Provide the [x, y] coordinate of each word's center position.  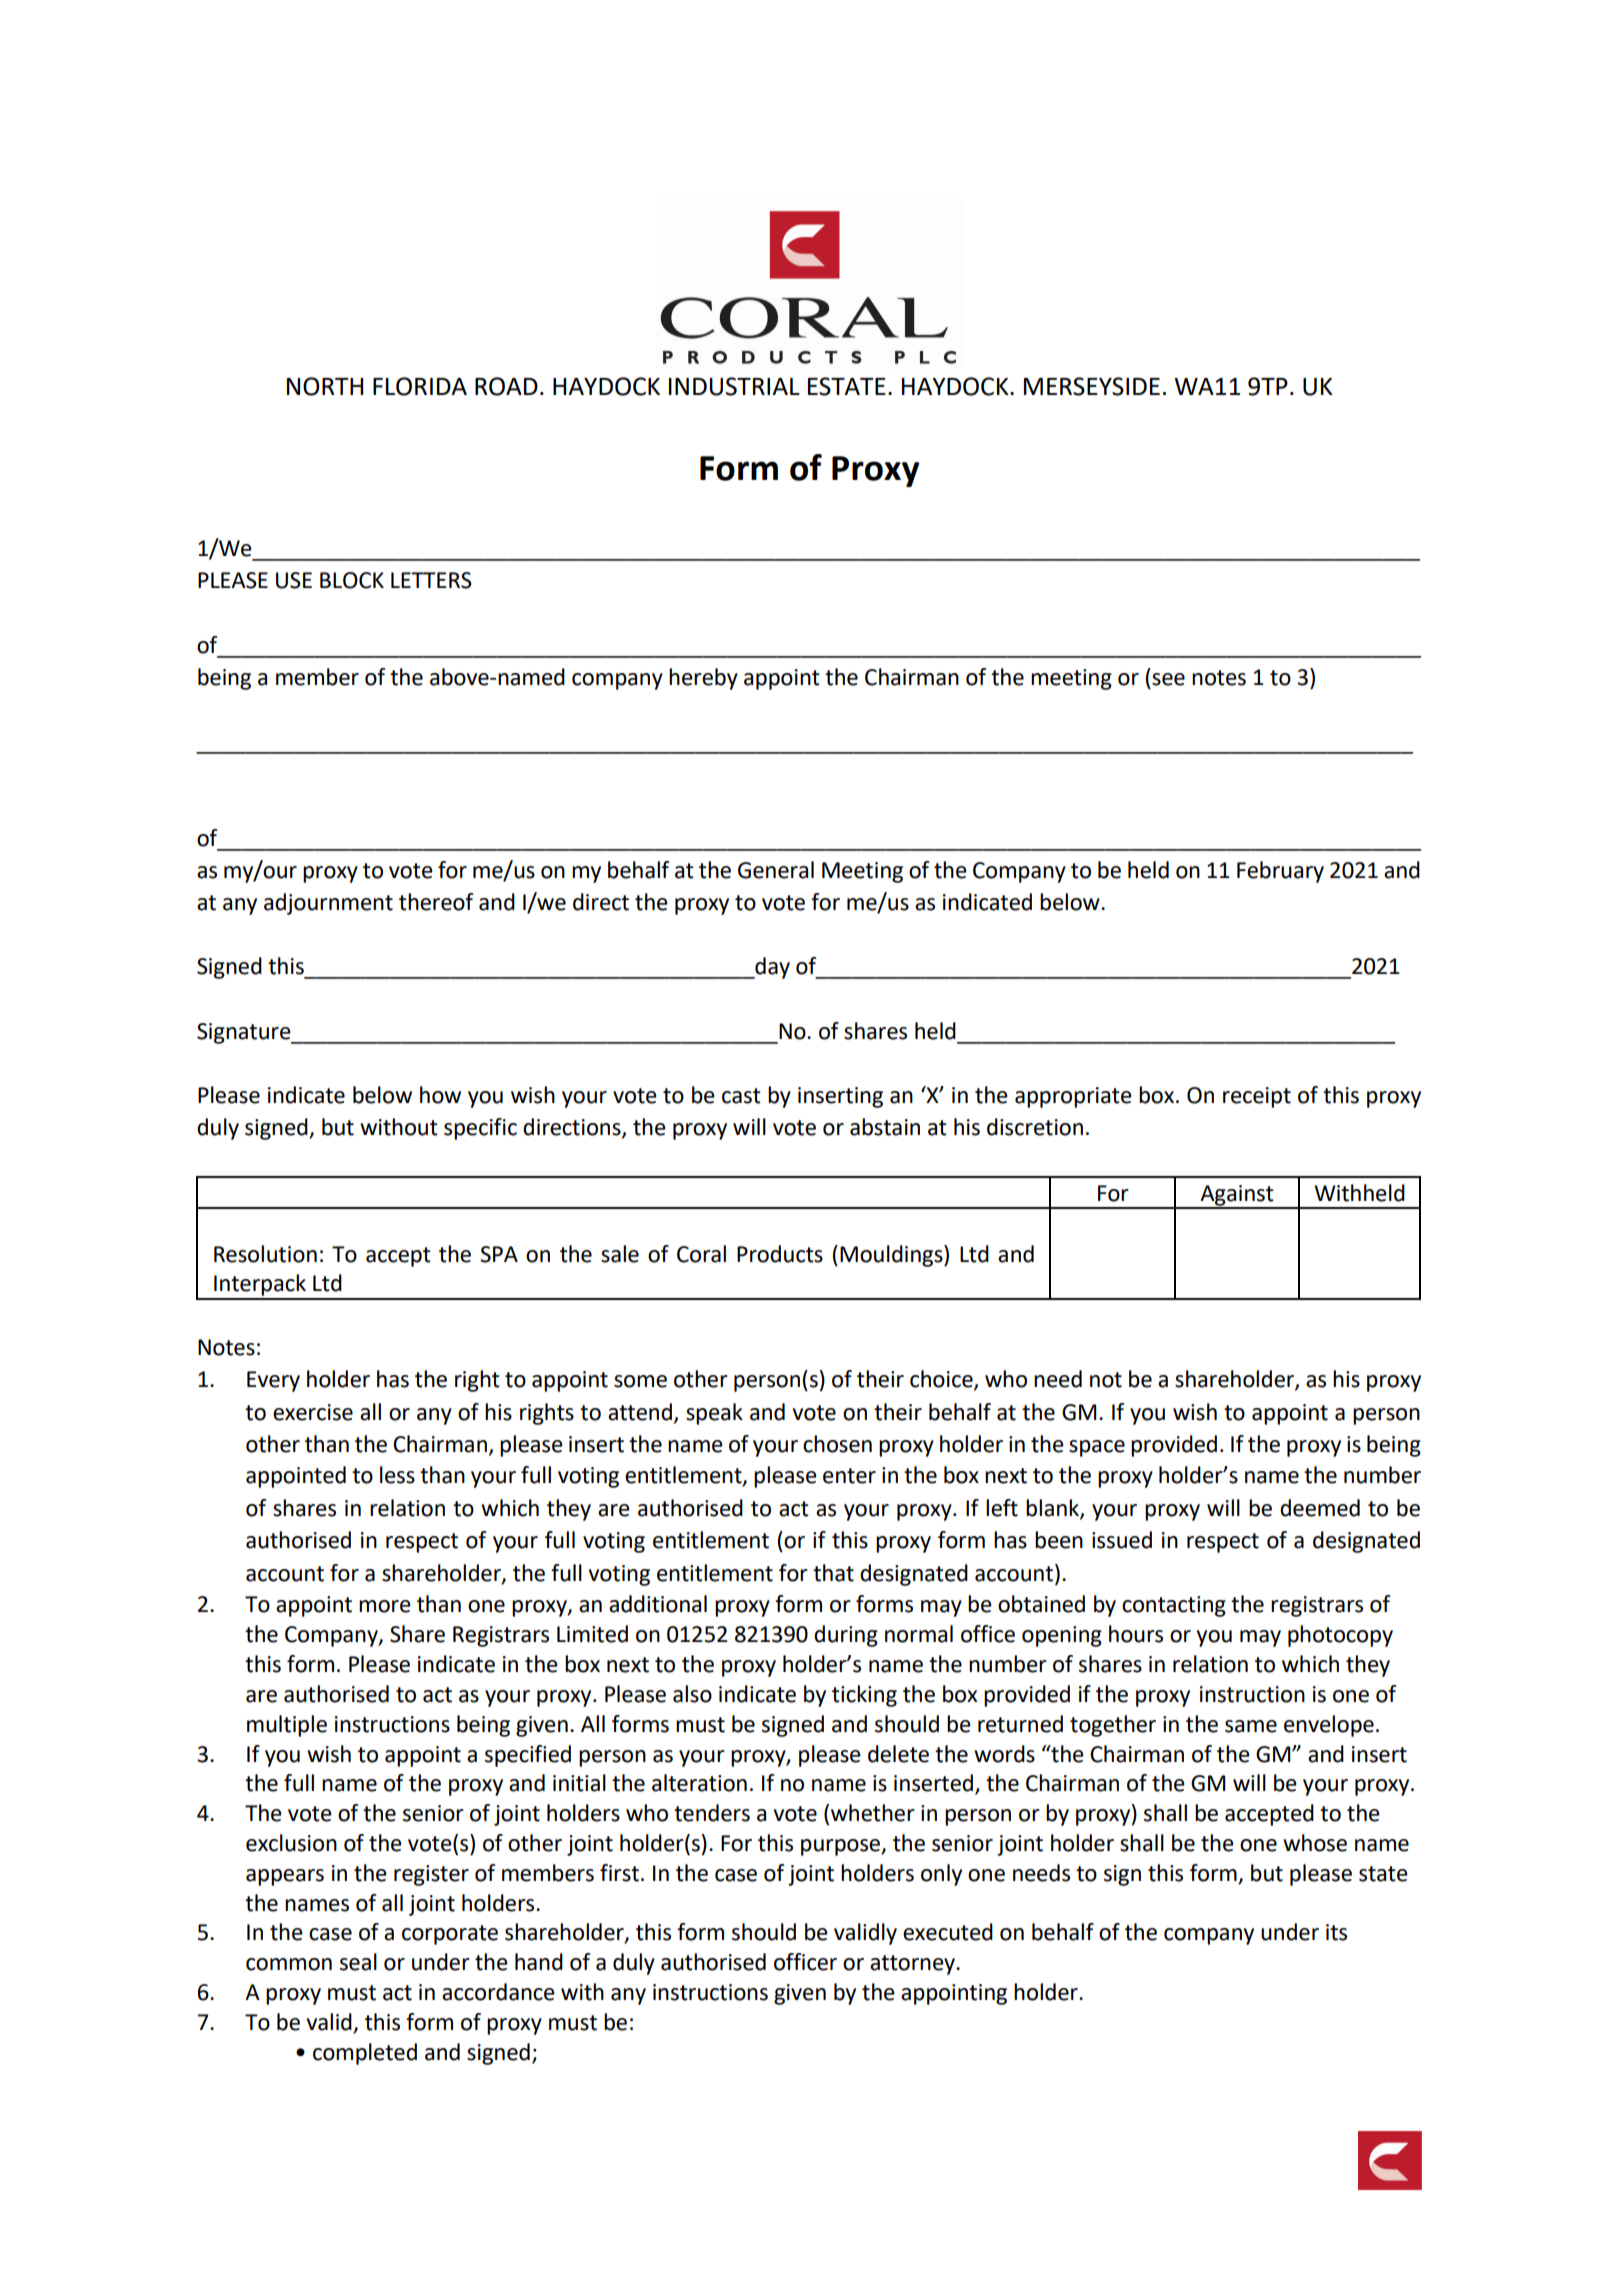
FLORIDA [420, 386]
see [1168, 679]
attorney [914, 1965]
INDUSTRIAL [734, 386]
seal [358, 1962]
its [1336, 1932]
